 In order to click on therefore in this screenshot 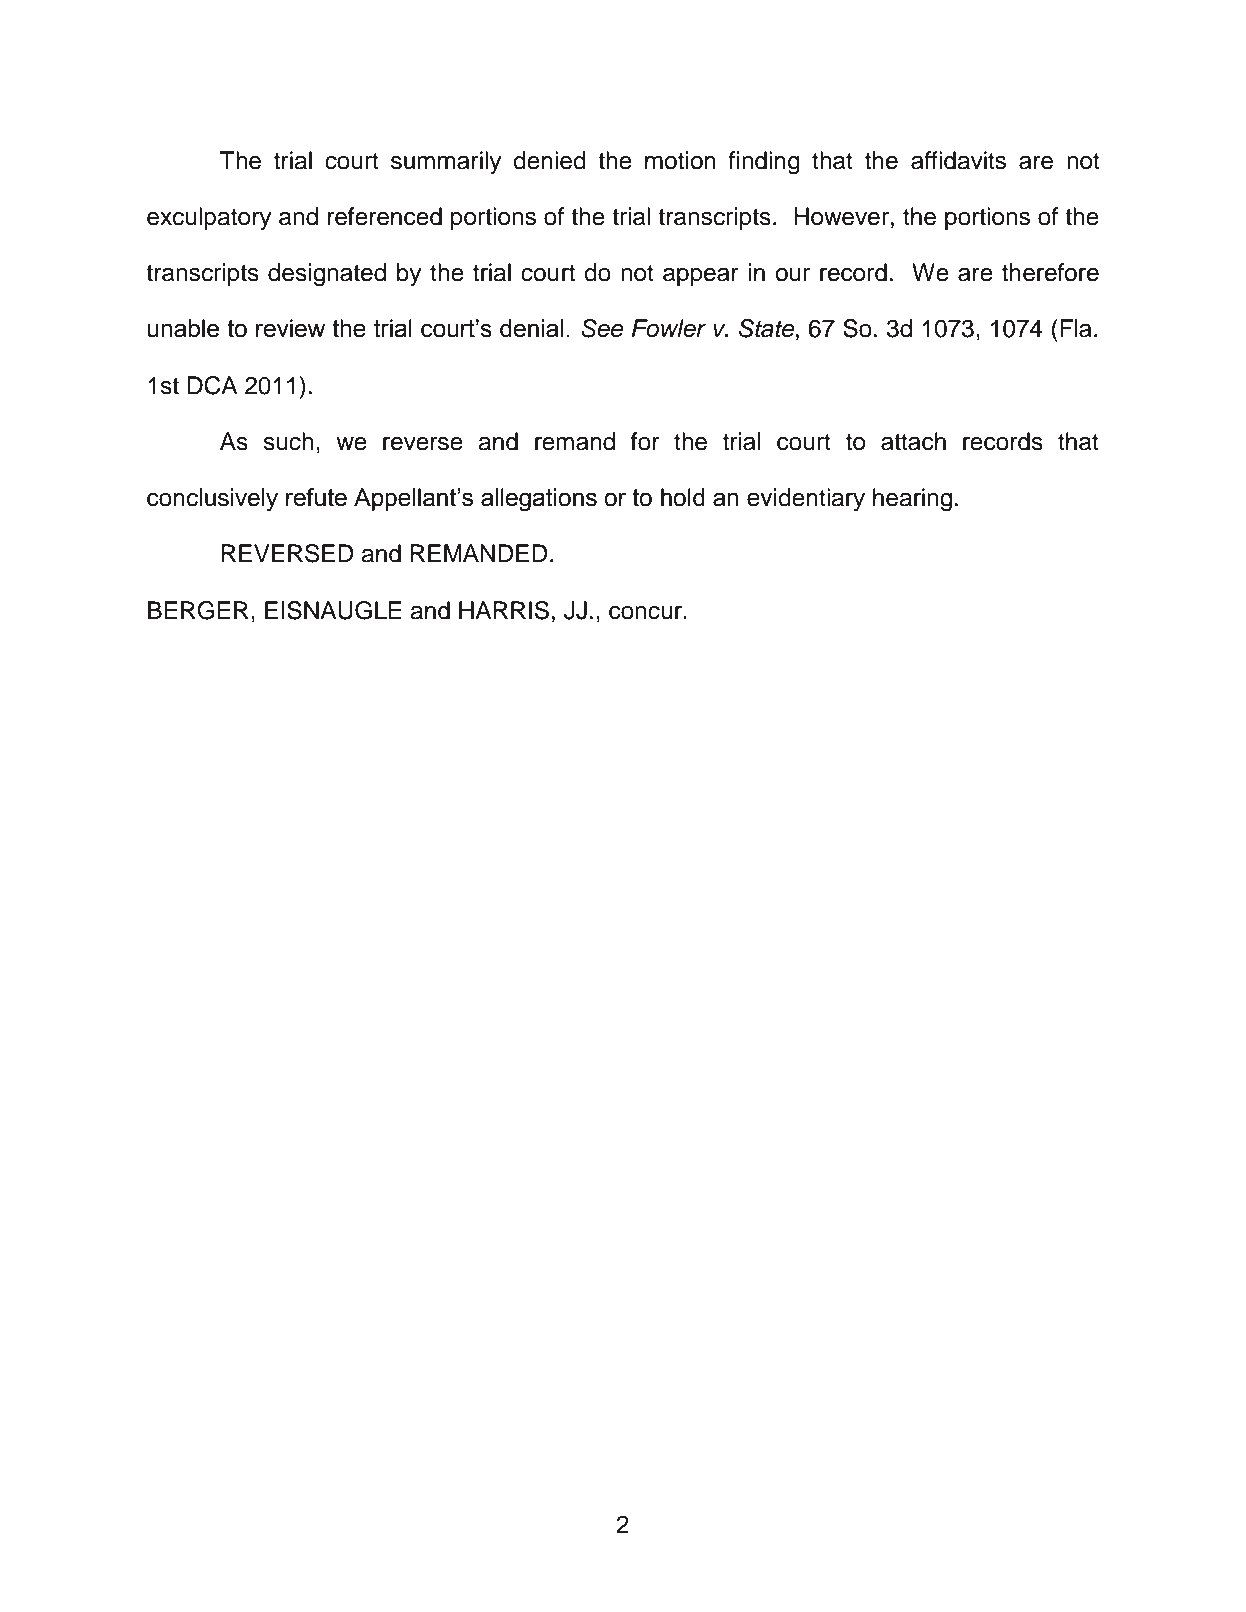, I will do `click(1050, 272)`.
